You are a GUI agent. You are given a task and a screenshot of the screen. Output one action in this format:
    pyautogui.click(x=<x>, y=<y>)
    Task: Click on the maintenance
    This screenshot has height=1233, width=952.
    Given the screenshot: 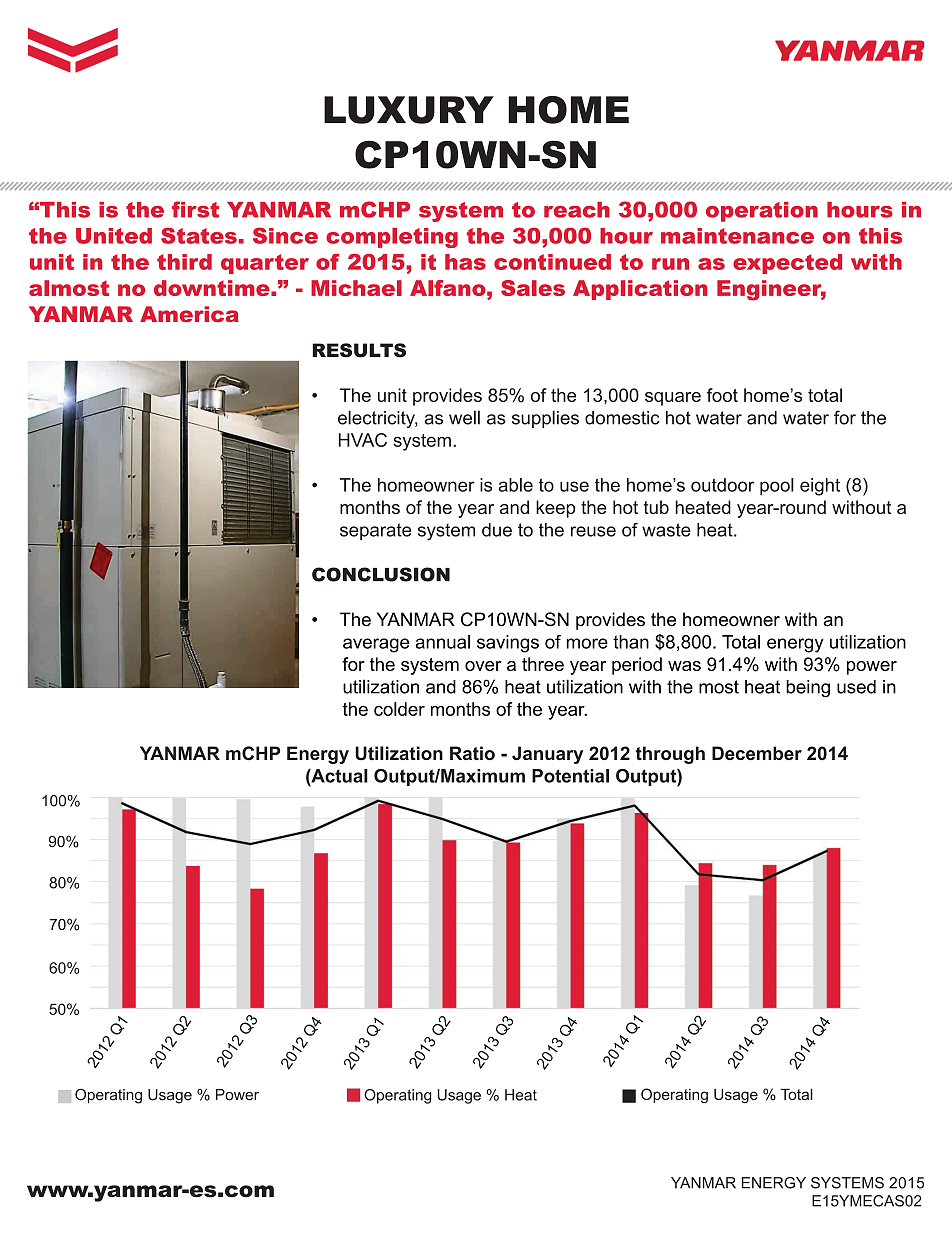 What is the action you would take?
    pyautogui.click(x=737, y=236)
